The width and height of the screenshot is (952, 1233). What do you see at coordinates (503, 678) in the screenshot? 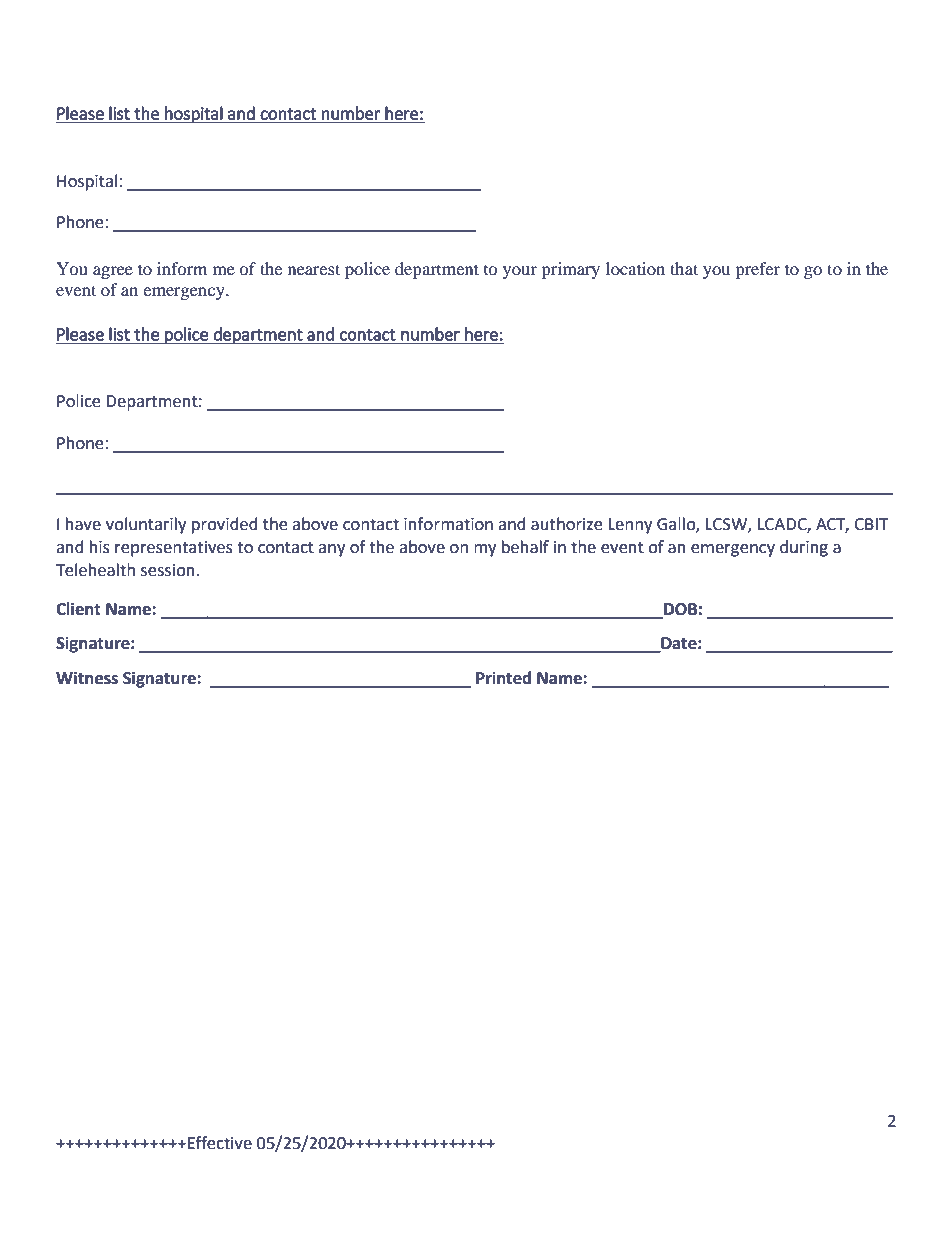
I see `Printed` at bounding box center [503, 678].
